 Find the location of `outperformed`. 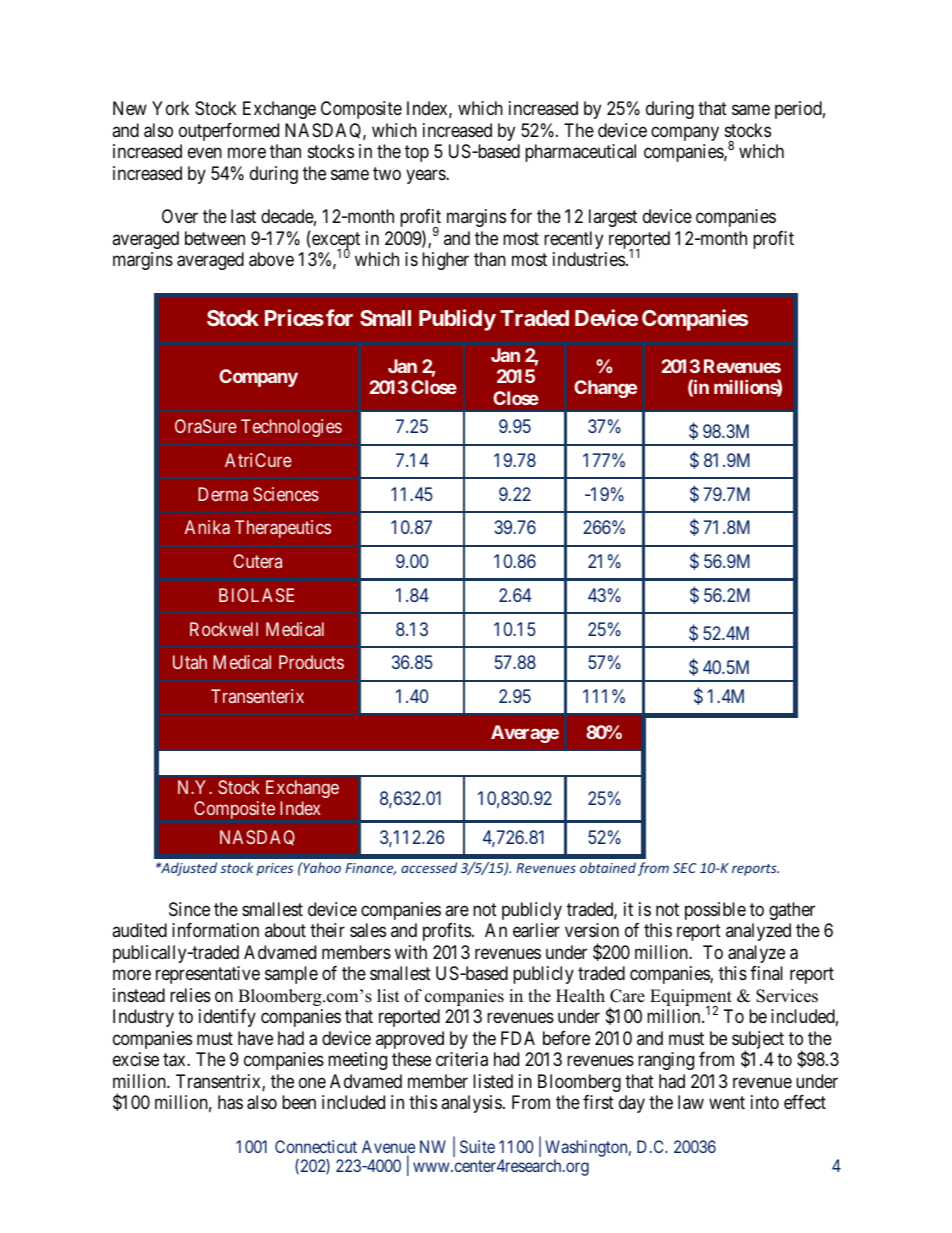

outperformed is located at coordinates (229, 132).
